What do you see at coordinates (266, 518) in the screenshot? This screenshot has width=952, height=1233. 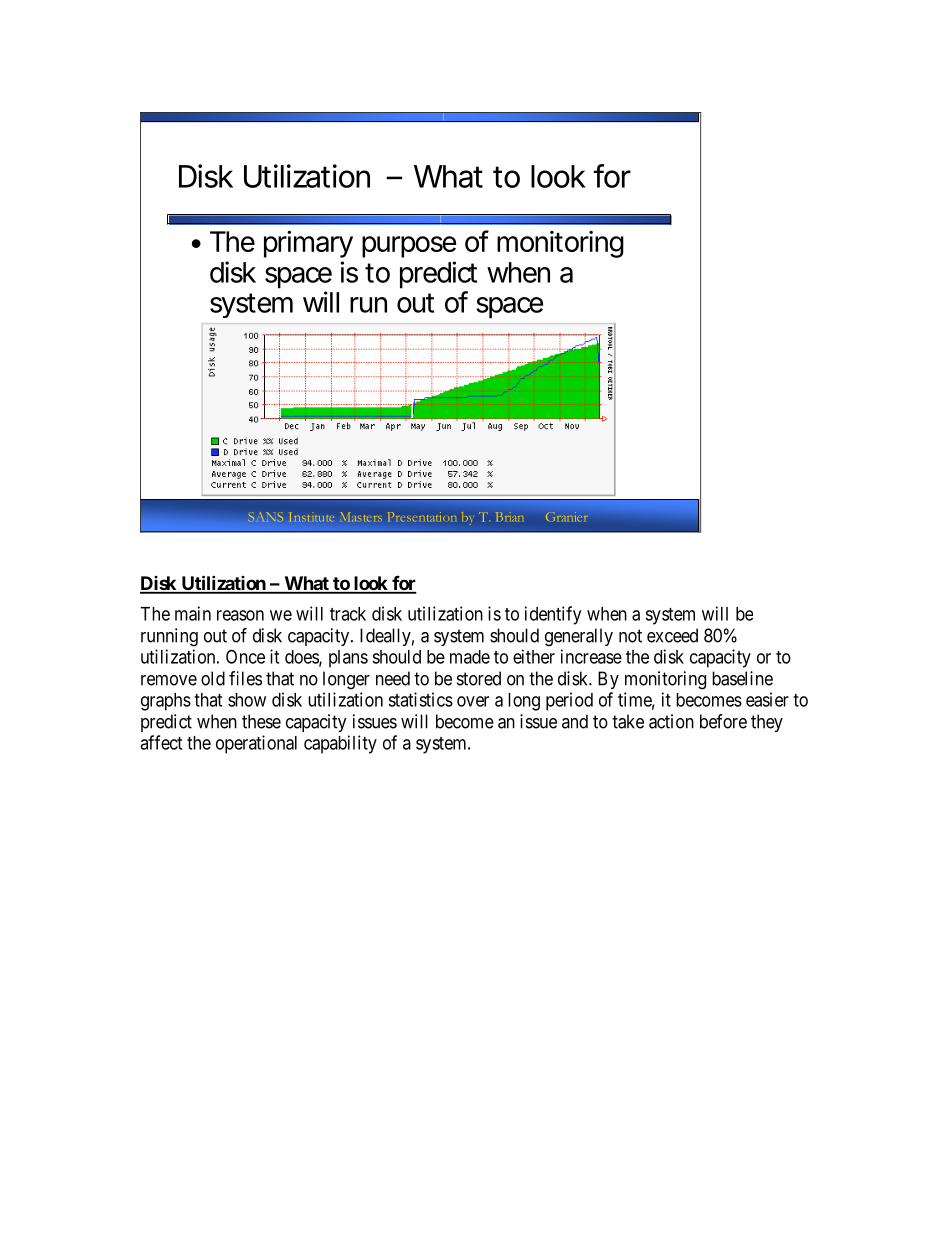 I see `SANS` at bounding box center [266, 518].
